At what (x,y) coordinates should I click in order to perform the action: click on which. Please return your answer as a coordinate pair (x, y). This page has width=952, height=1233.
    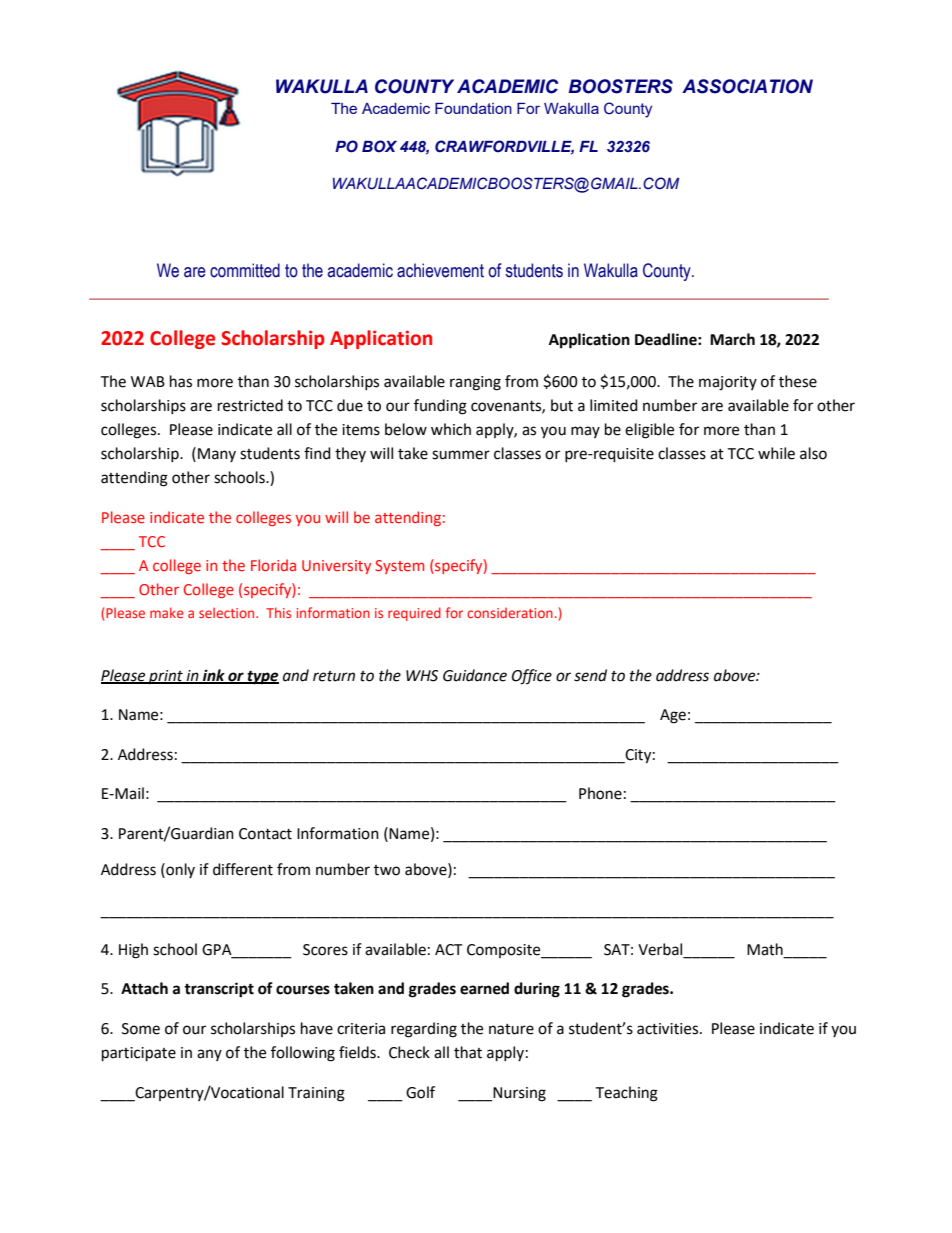
    Looking at the image, I should click on (451, 429).
